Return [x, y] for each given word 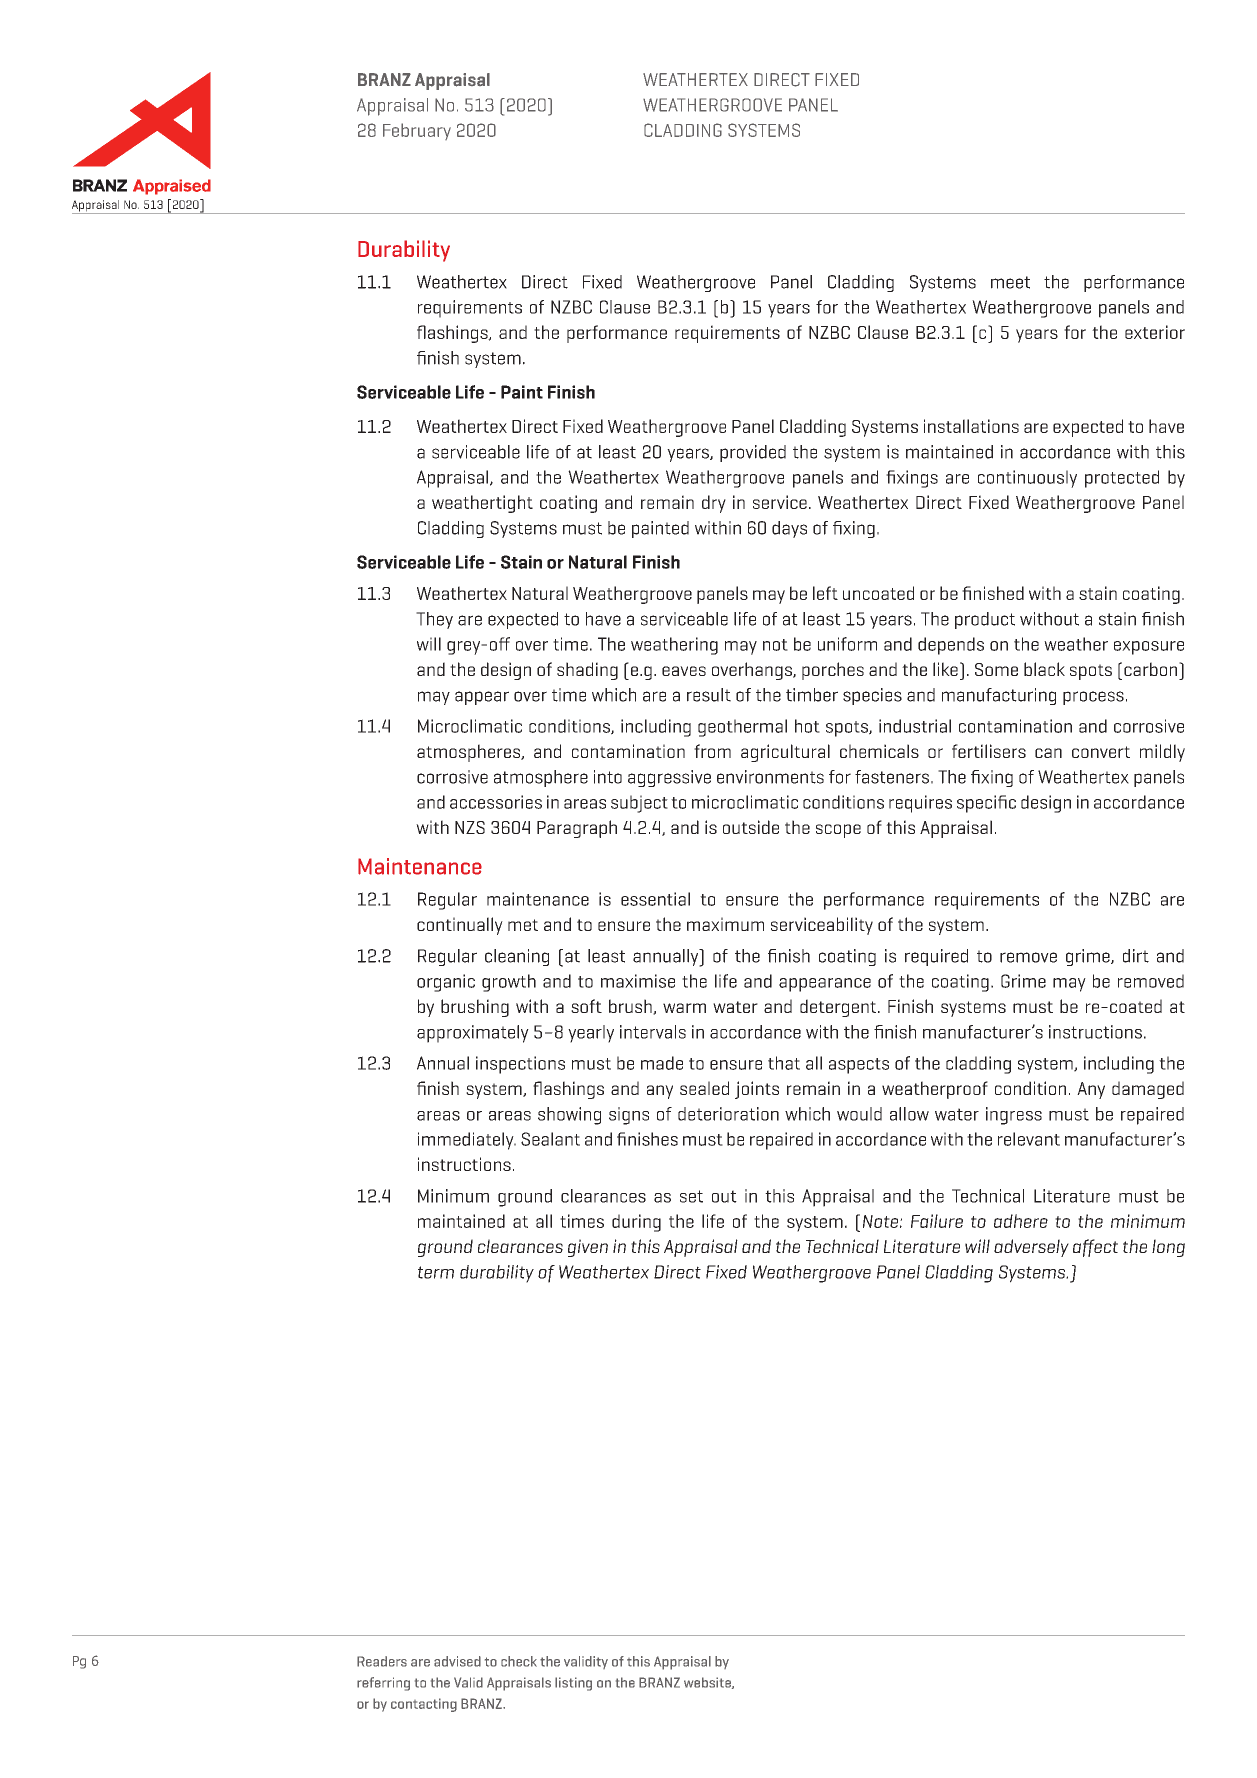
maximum [725, 924]
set [691, 1196]
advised [457, 1661]
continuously [1027, 479]
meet [1010, 282]
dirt [1136, 956]
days [789, 529]
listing [573, 1684]
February [417, 131]
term [436, 1272]
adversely [1031, 1248]
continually [460, 926]
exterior [1155, 332]
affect [1095, 1248]
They [434, 620]
